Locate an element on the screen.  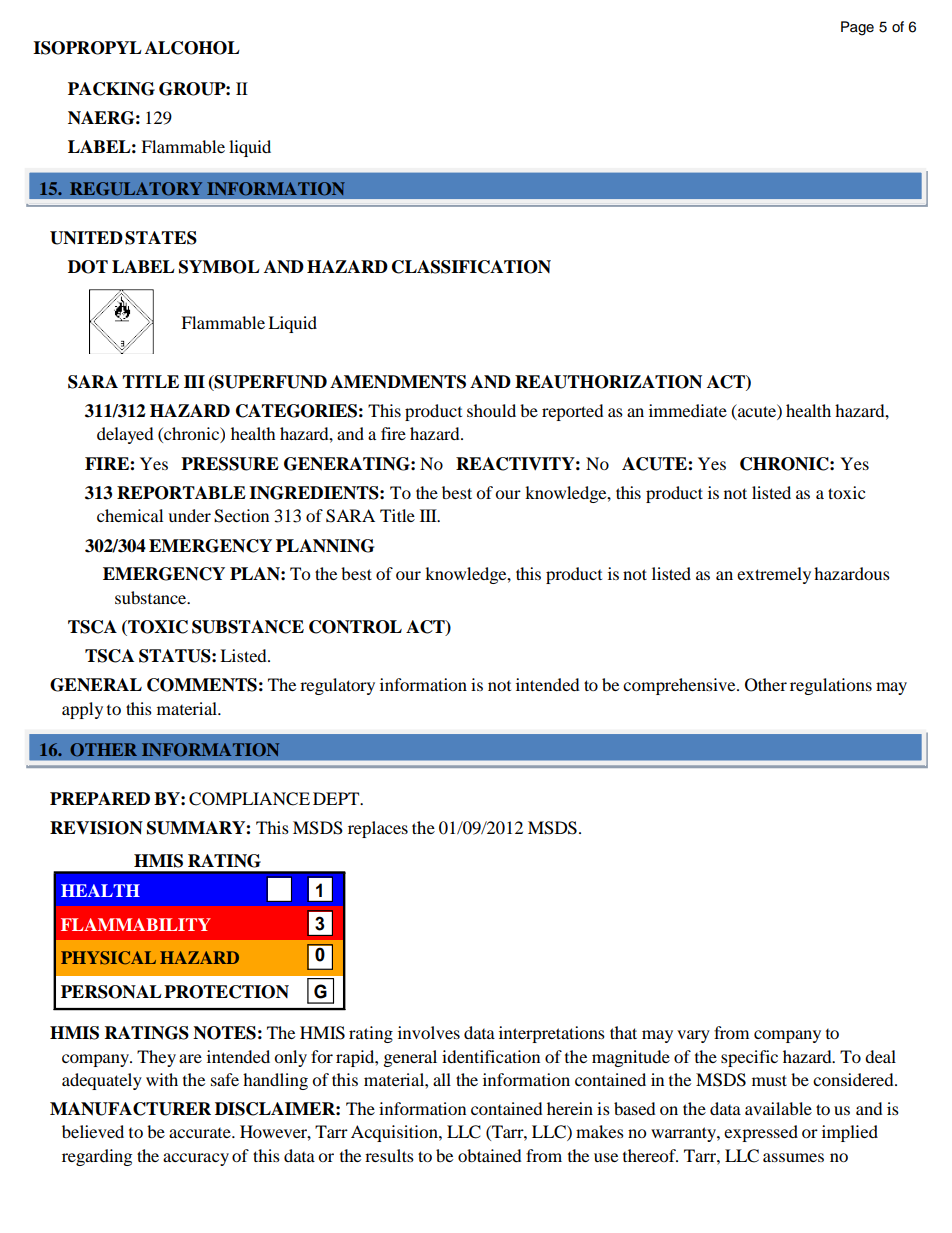
available is located at coordinates (778, 1108).
